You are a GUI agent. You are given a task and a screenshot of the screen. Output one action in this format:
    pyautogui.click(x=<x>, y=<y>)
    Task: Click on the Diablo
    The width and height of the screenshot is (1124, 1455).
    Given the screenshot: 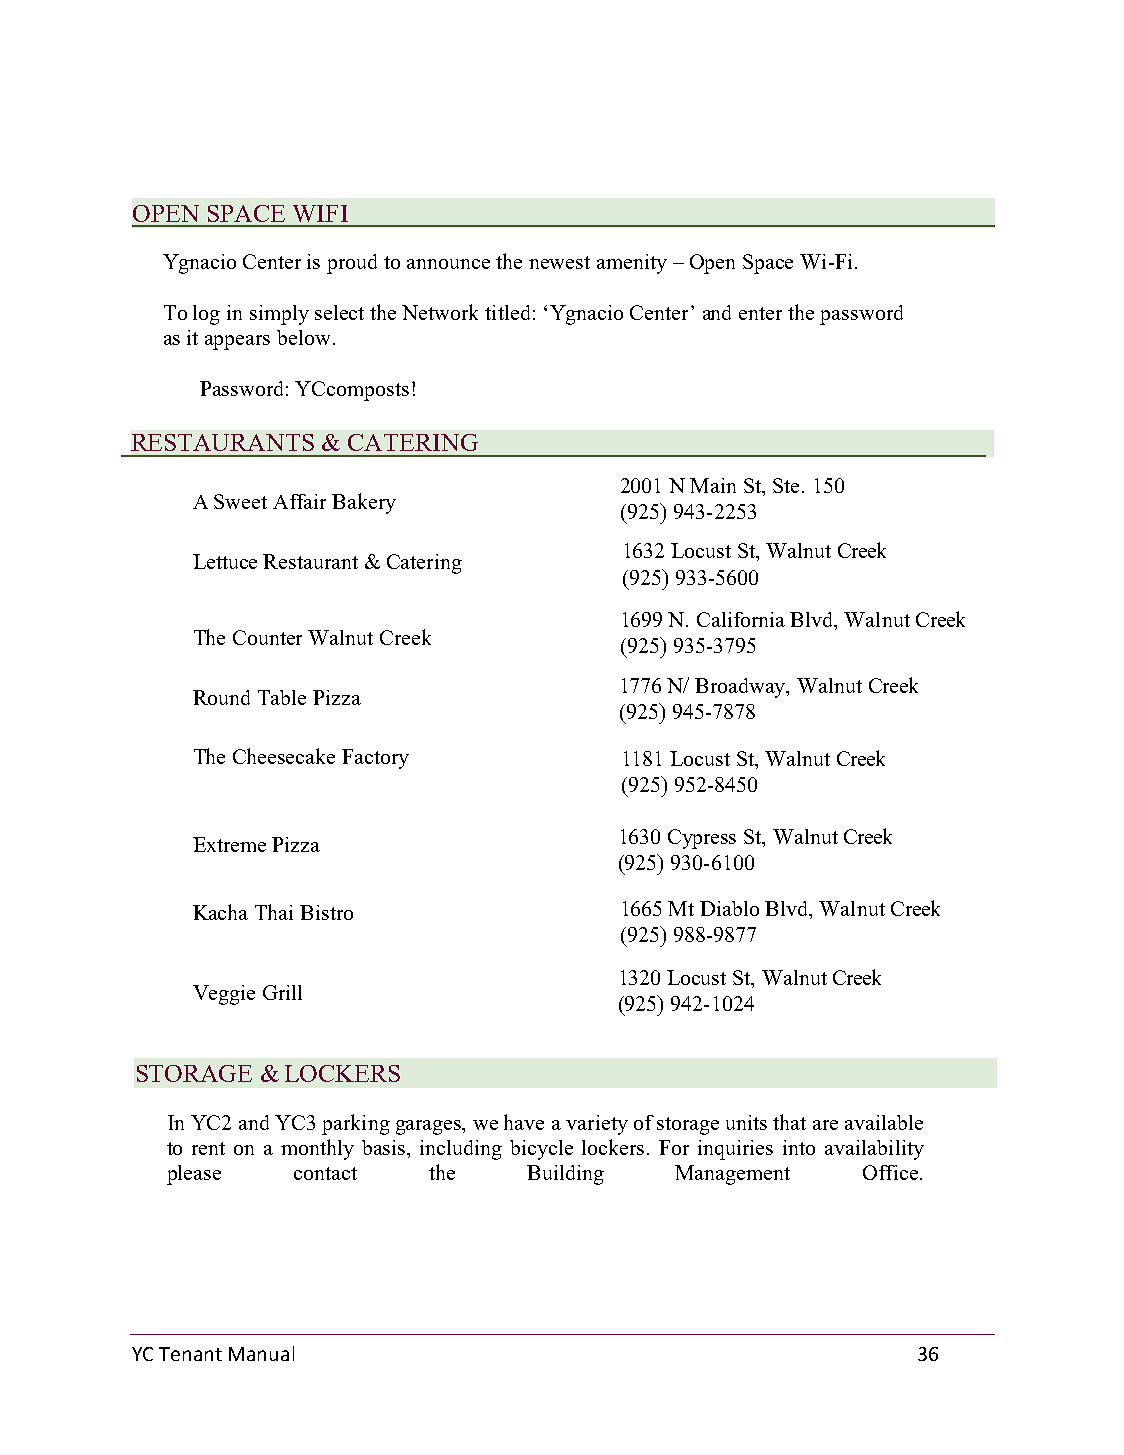 What is the action you would take?
    pyautogui.click(x=729, y=908)
